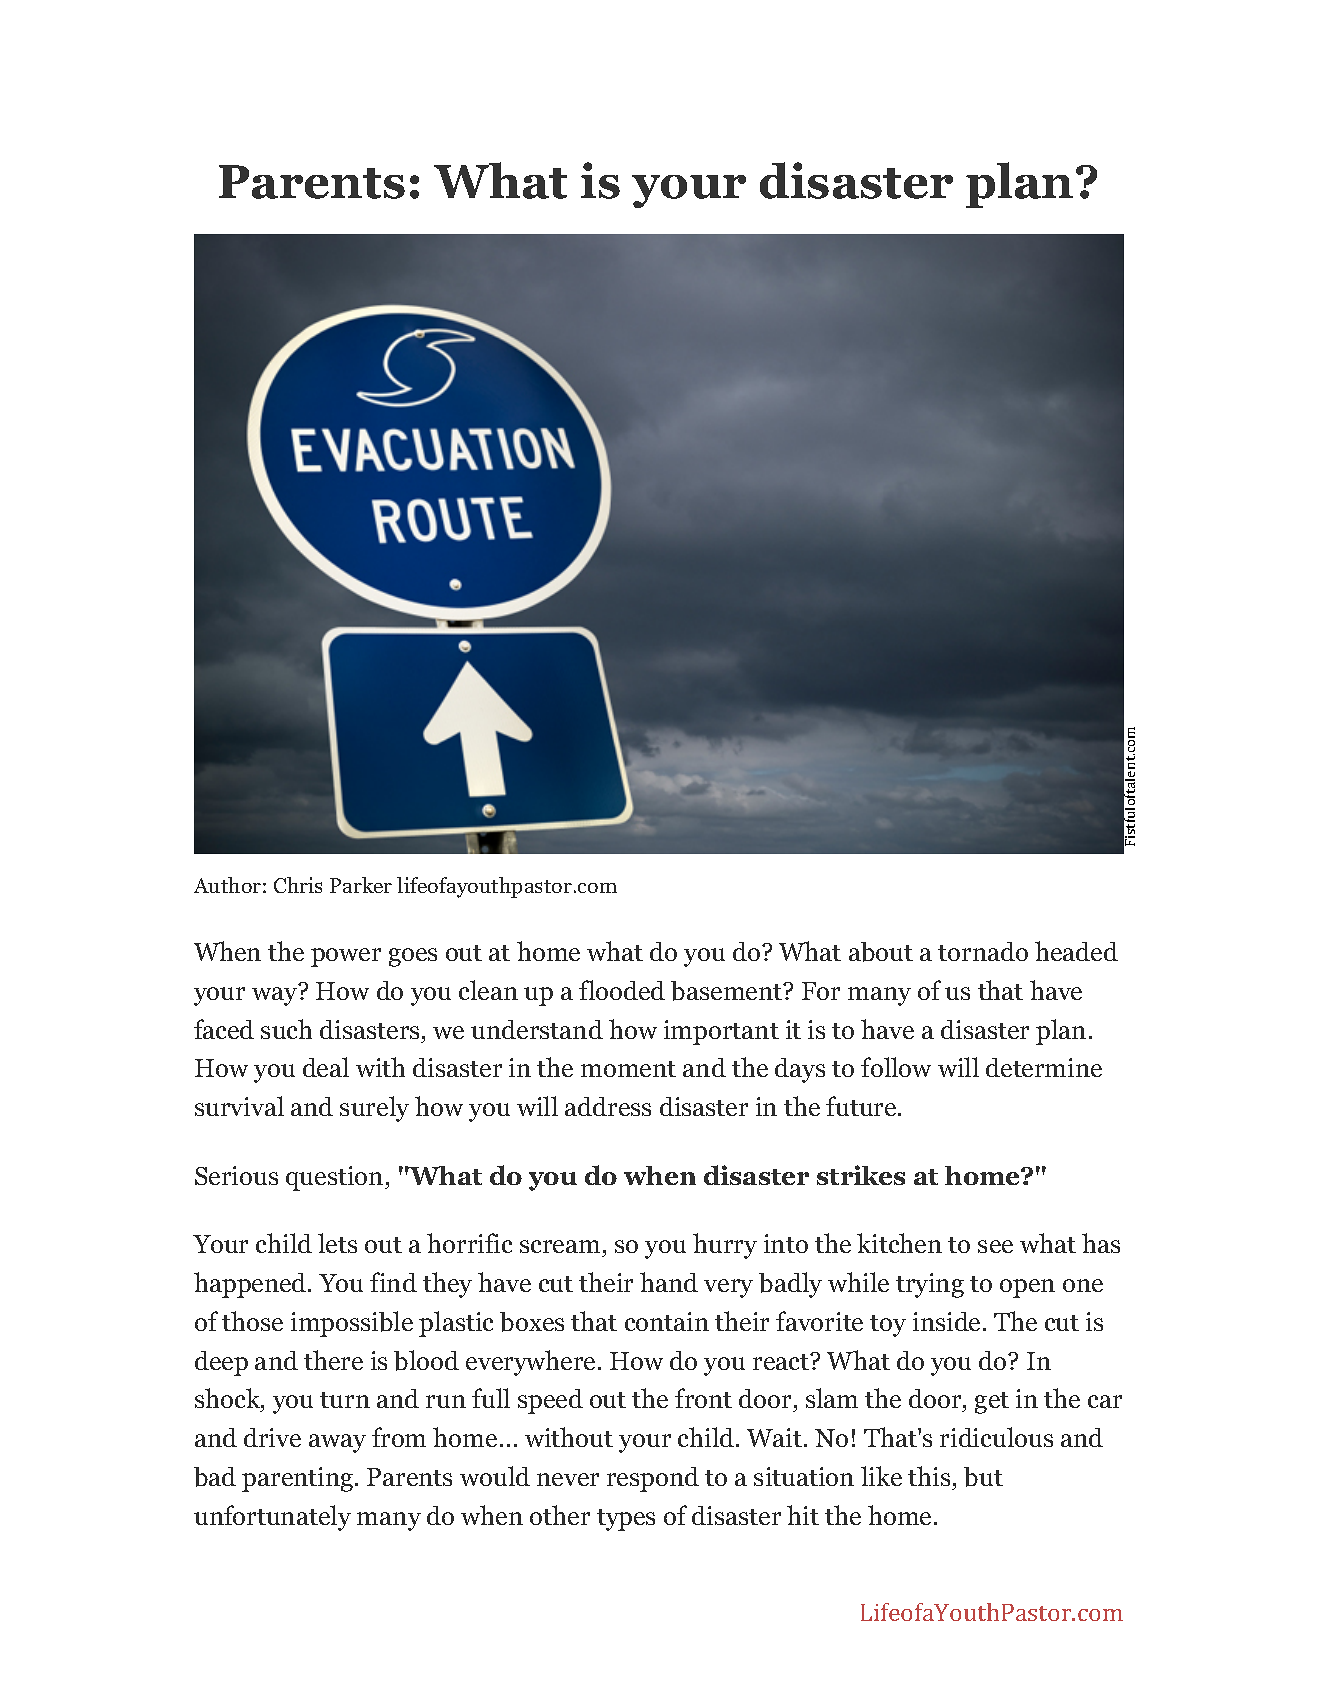 This screenshot has height=1705, width=1317. Describe the element at coordinates (725, 1246) in the screenshot. I see `hurry` at that location.
